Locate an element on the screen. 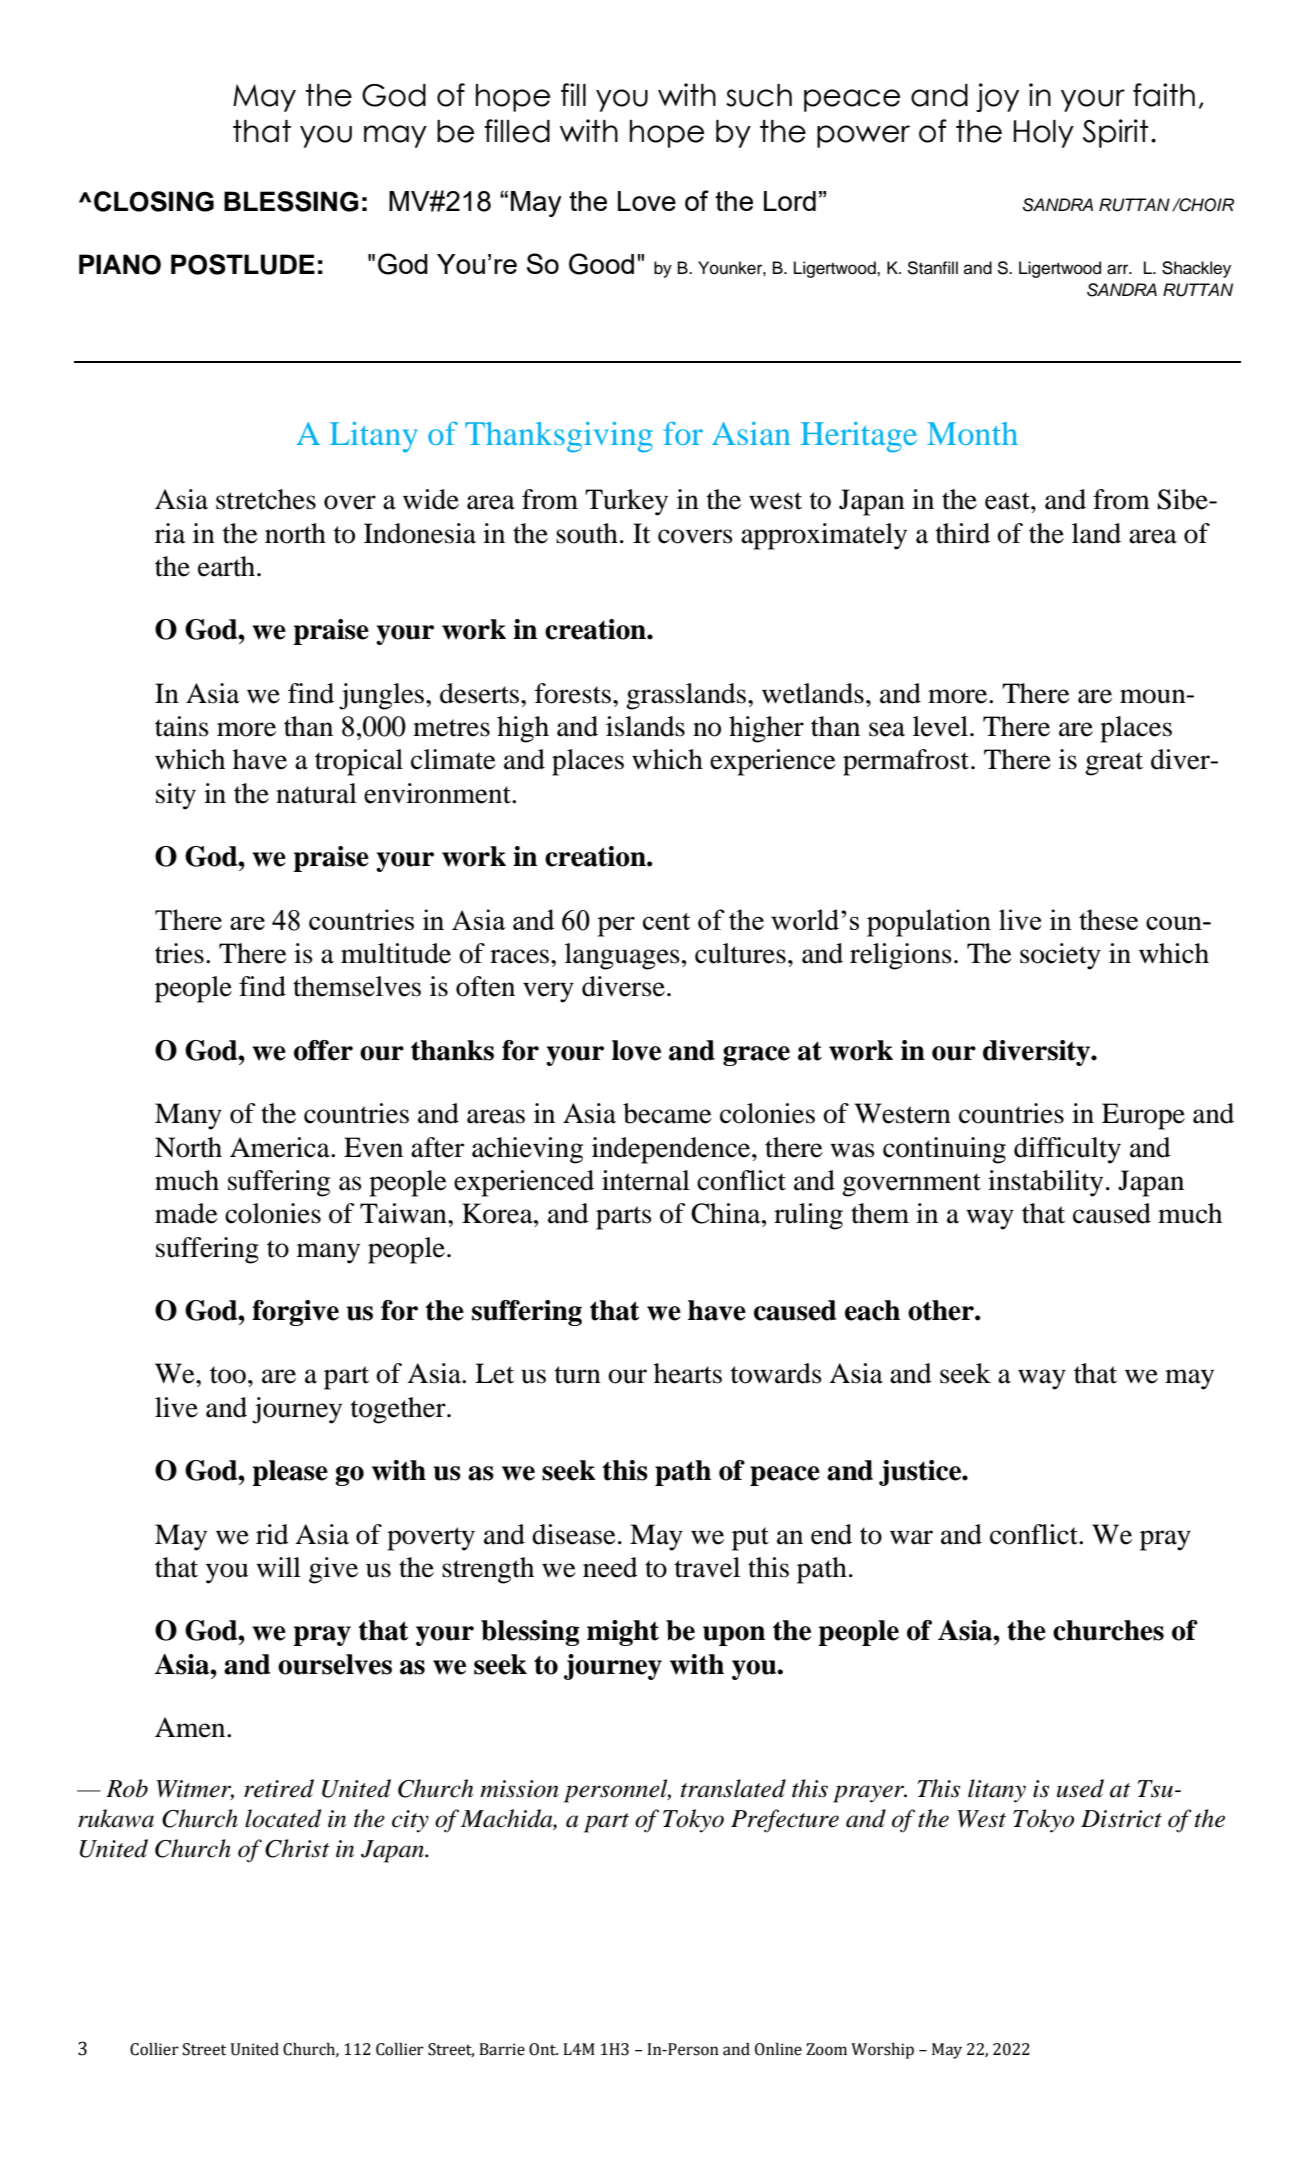 Image resolution: width=1315 pixels, height=2165 pixels. south is located at coordinates (587, 533).
